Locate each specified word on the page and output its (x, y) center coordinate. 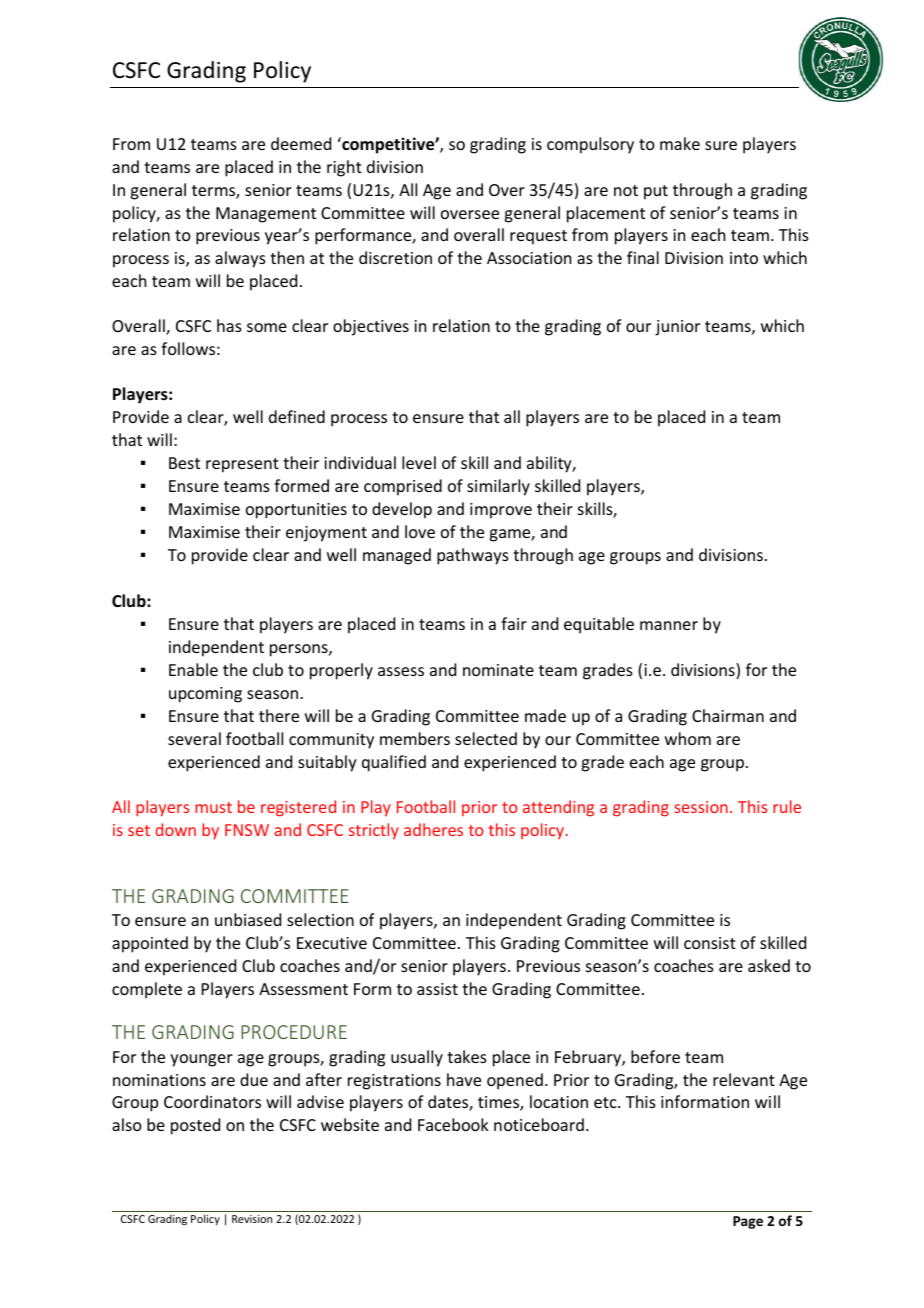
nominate (498, 670)
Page (748, 1222)
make (680, 143)
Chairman (728, 715)
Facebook (453, 1124)
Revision (252, 1219)
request (538, 237)
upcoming (205, 695)
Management (266, 215)
